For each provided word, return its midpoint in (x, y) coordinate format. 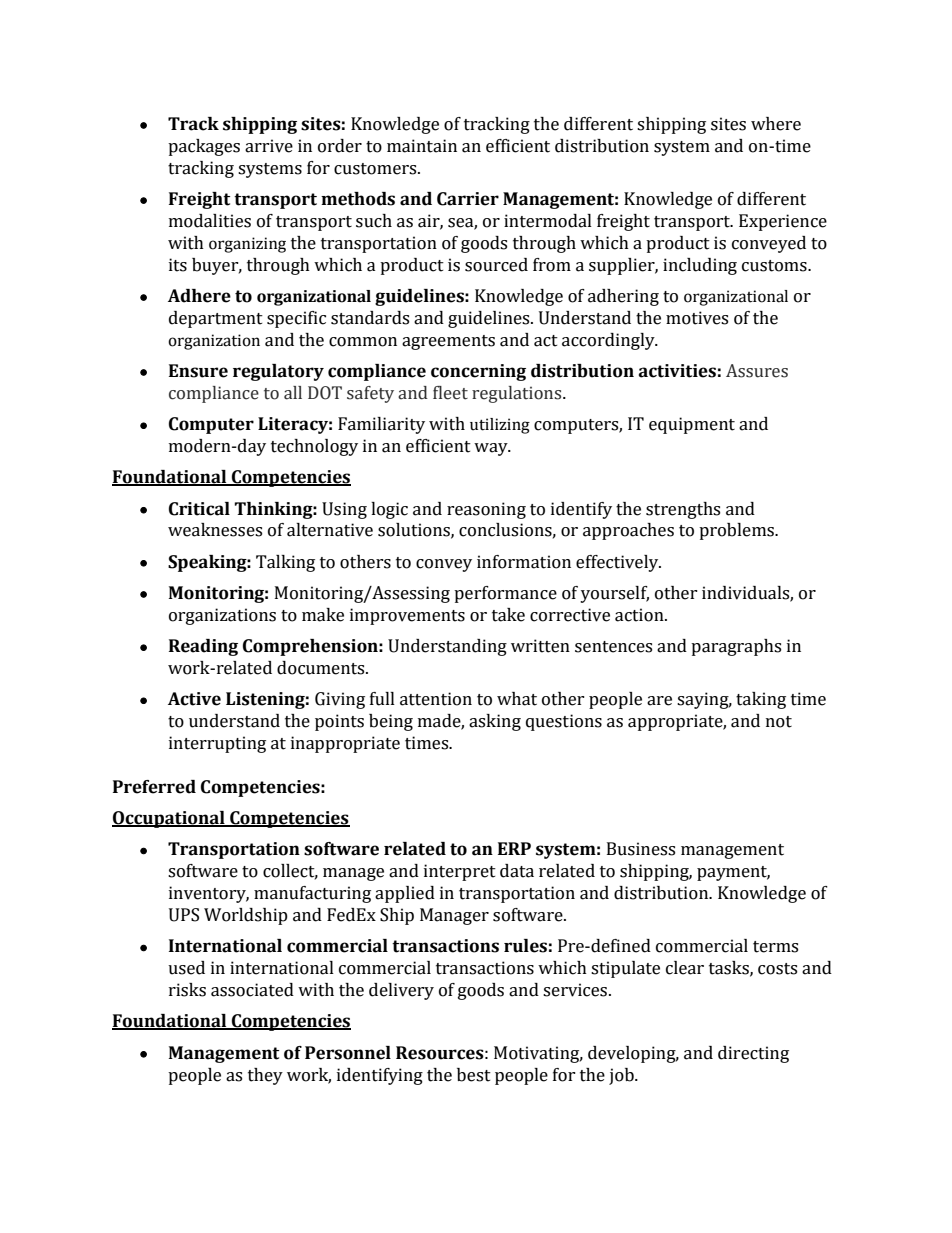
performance (505, 594)
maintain (422, 146)
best (474, 1075)
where (776, 124)
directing (753, 1054)
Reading (203, 647)
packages (204, 147)
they (265, 1076)
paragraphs (736, 647)
